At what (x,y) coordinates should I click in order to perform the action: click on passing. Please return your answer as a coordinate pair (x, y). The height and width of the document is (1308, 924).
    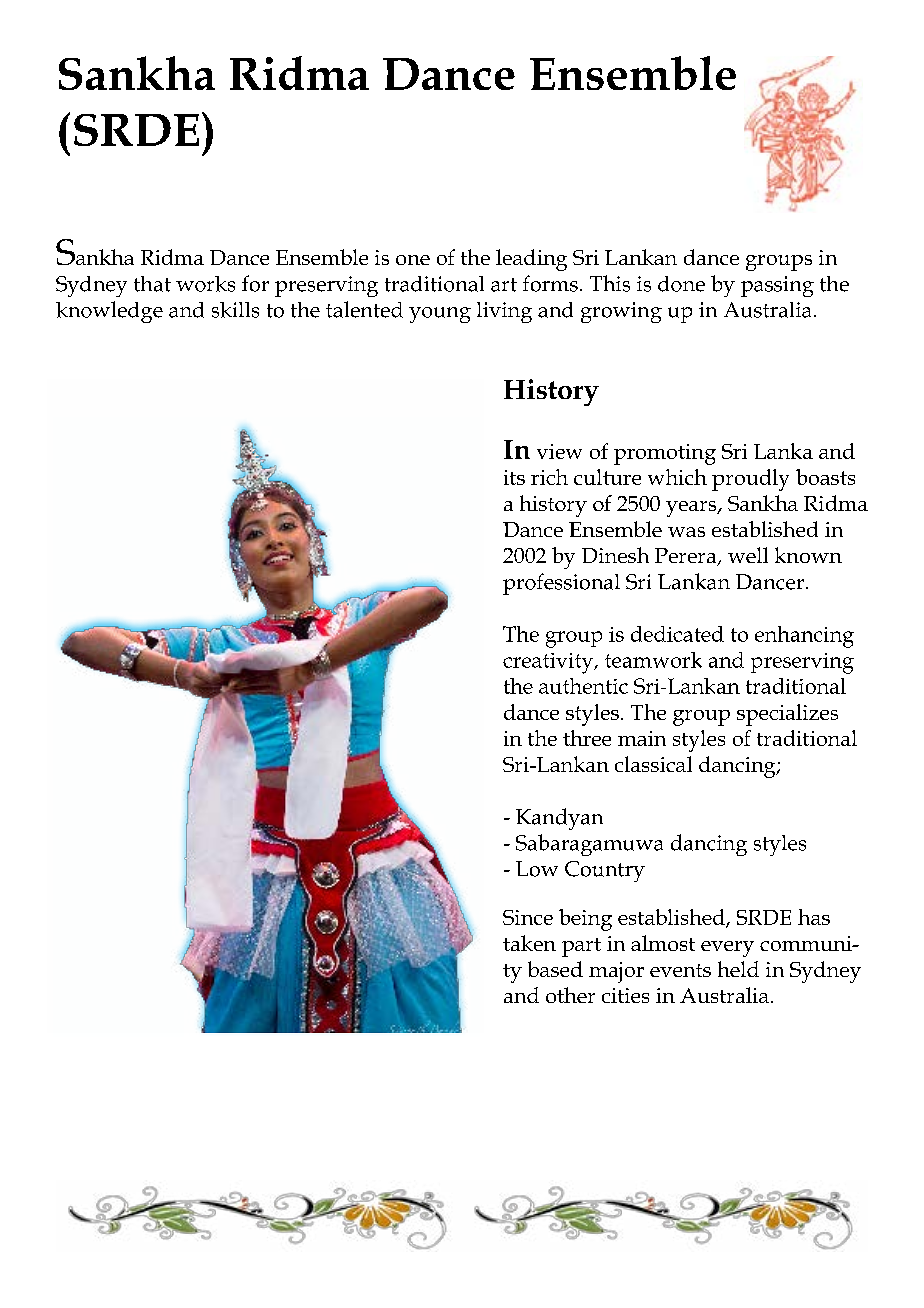
    Looking at the image, I should click on (777, 286).
